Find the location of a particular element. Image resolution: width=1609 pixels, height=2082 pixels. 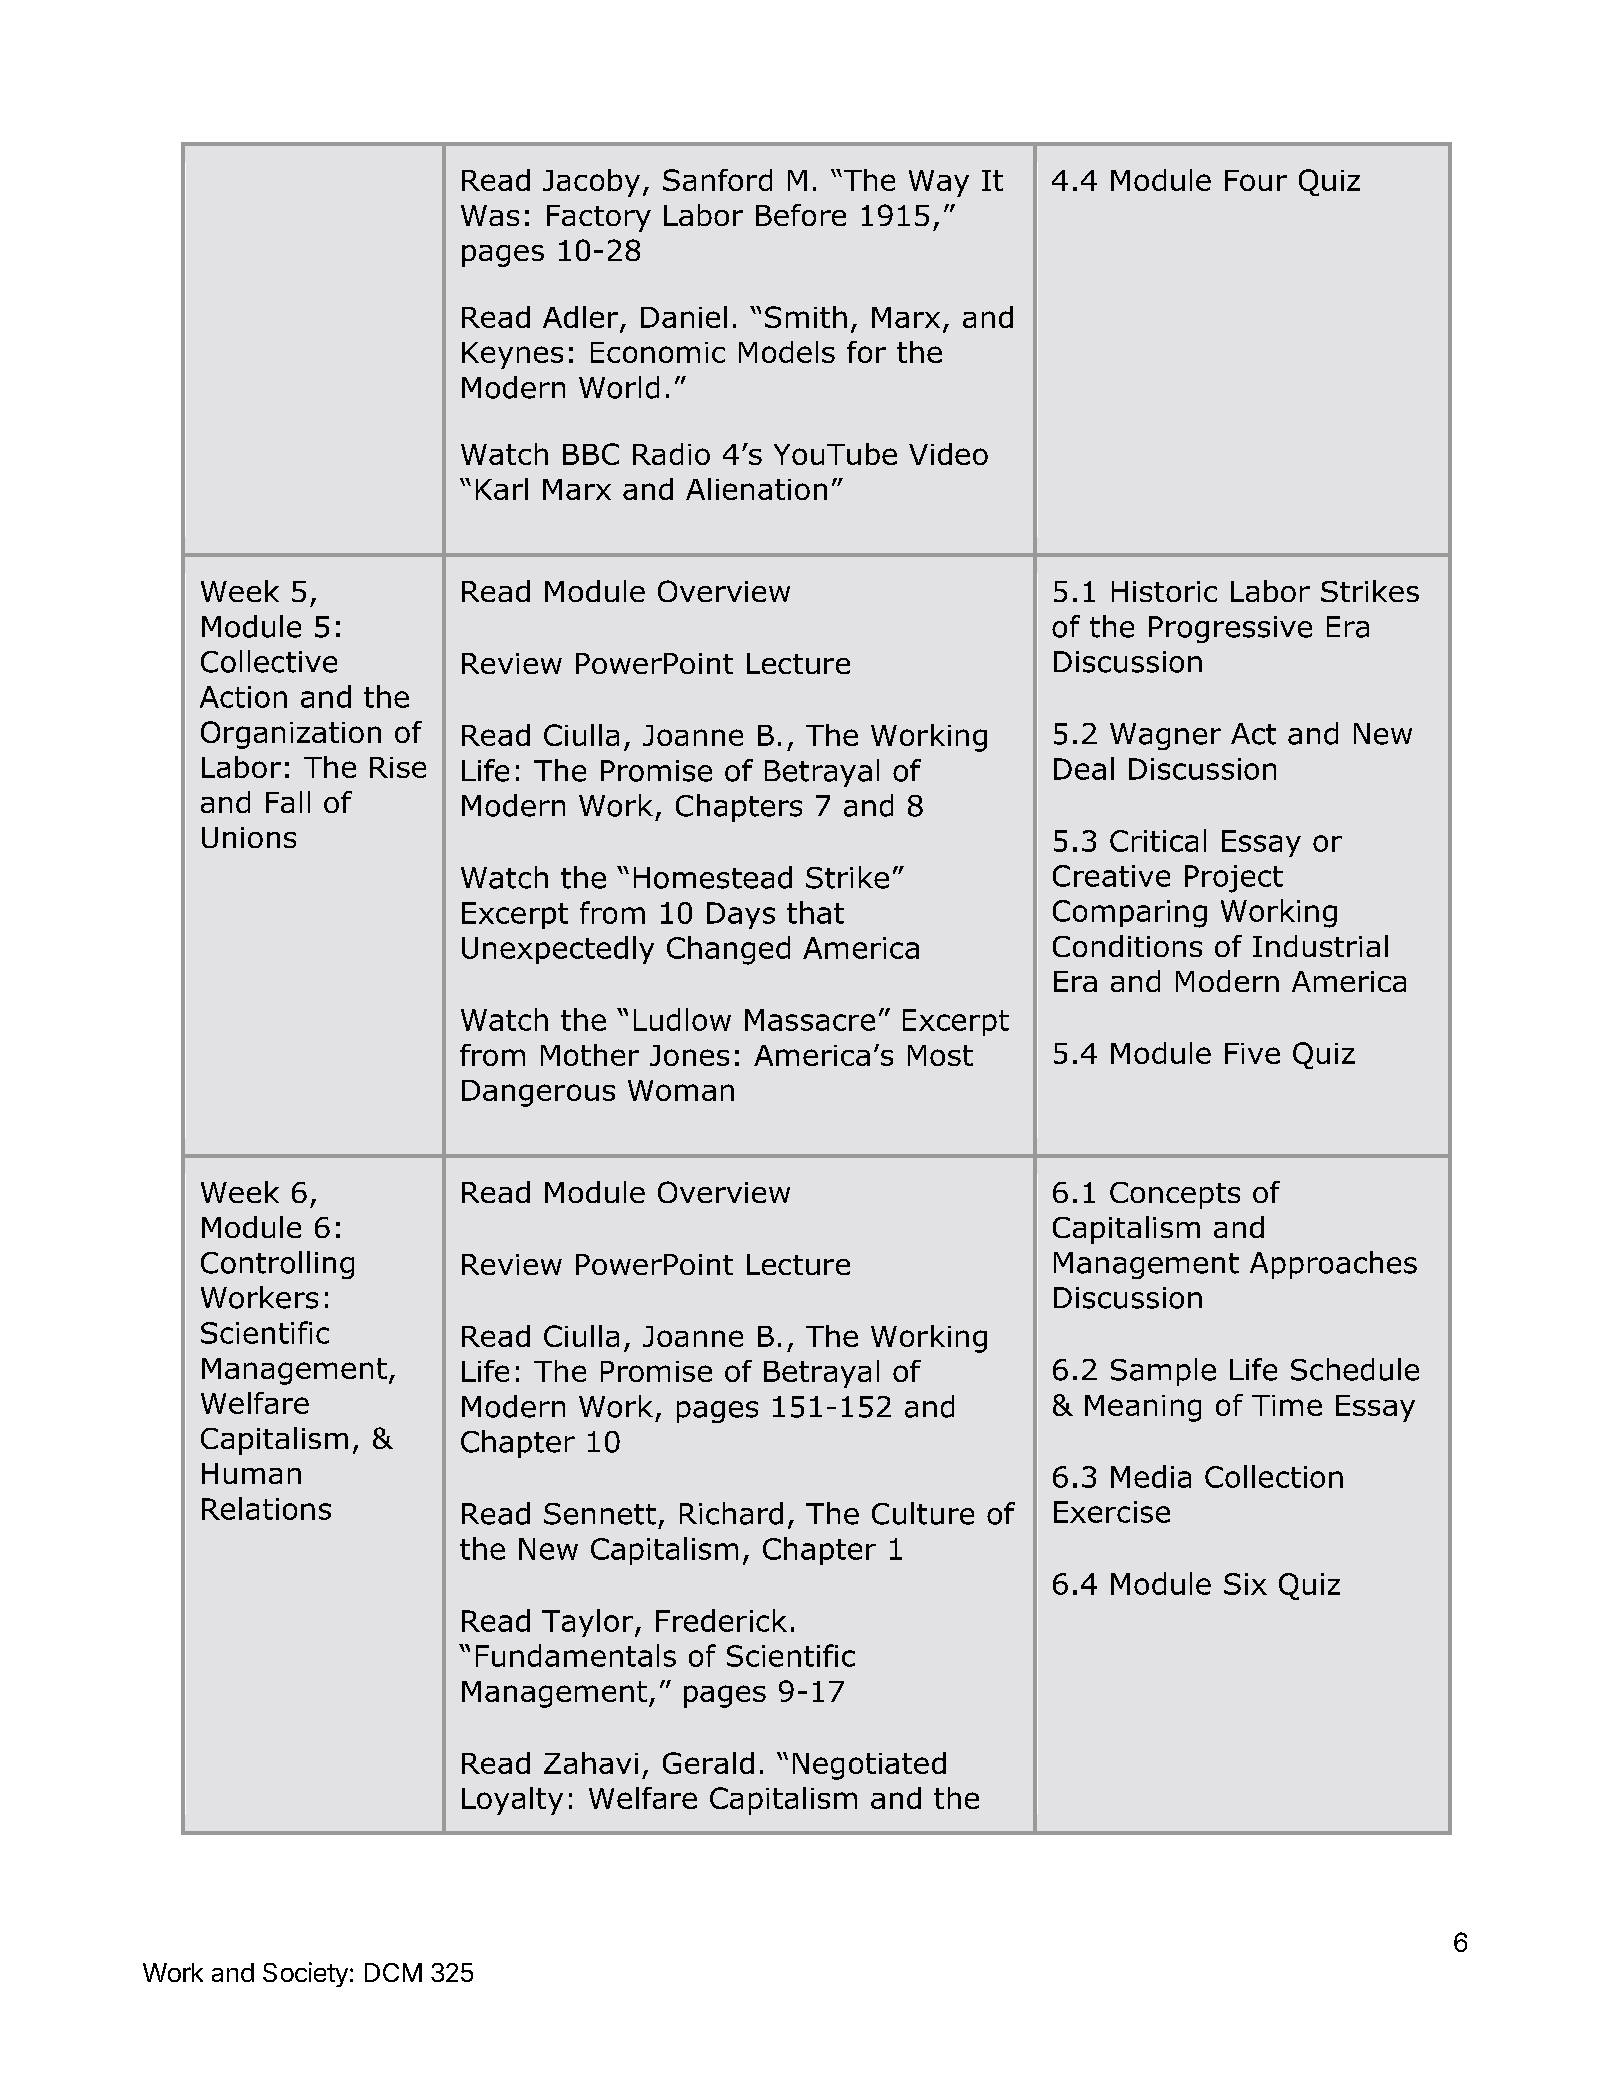

Was is located at coordinates (490, 215).
